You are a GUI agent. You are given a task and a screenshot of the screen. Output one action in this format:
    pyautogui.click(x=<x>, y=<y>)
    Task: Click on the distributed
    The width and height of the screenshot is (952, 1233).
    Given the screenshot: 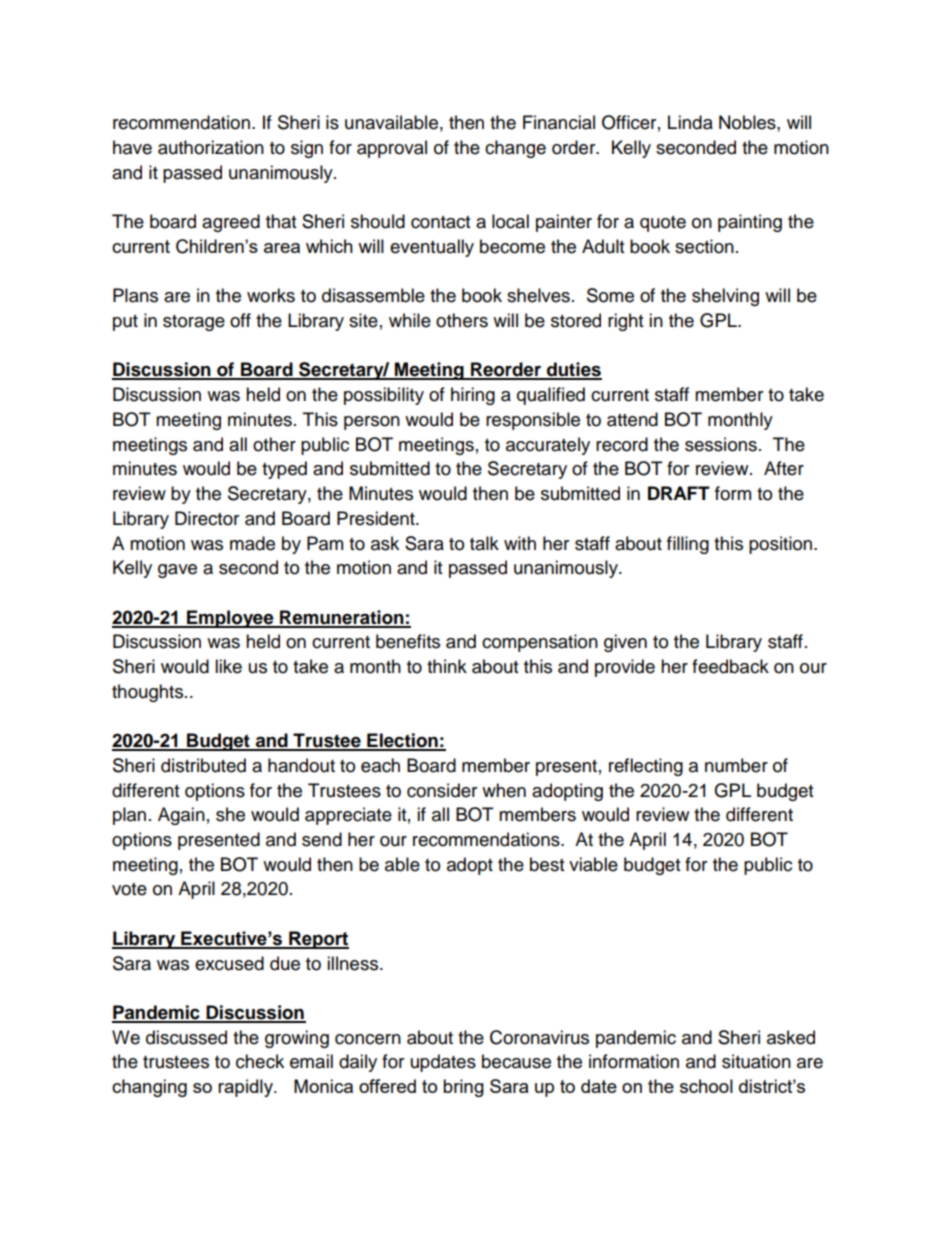 What is the action you would take?
    pyautogui.click(x=203, y=765)
